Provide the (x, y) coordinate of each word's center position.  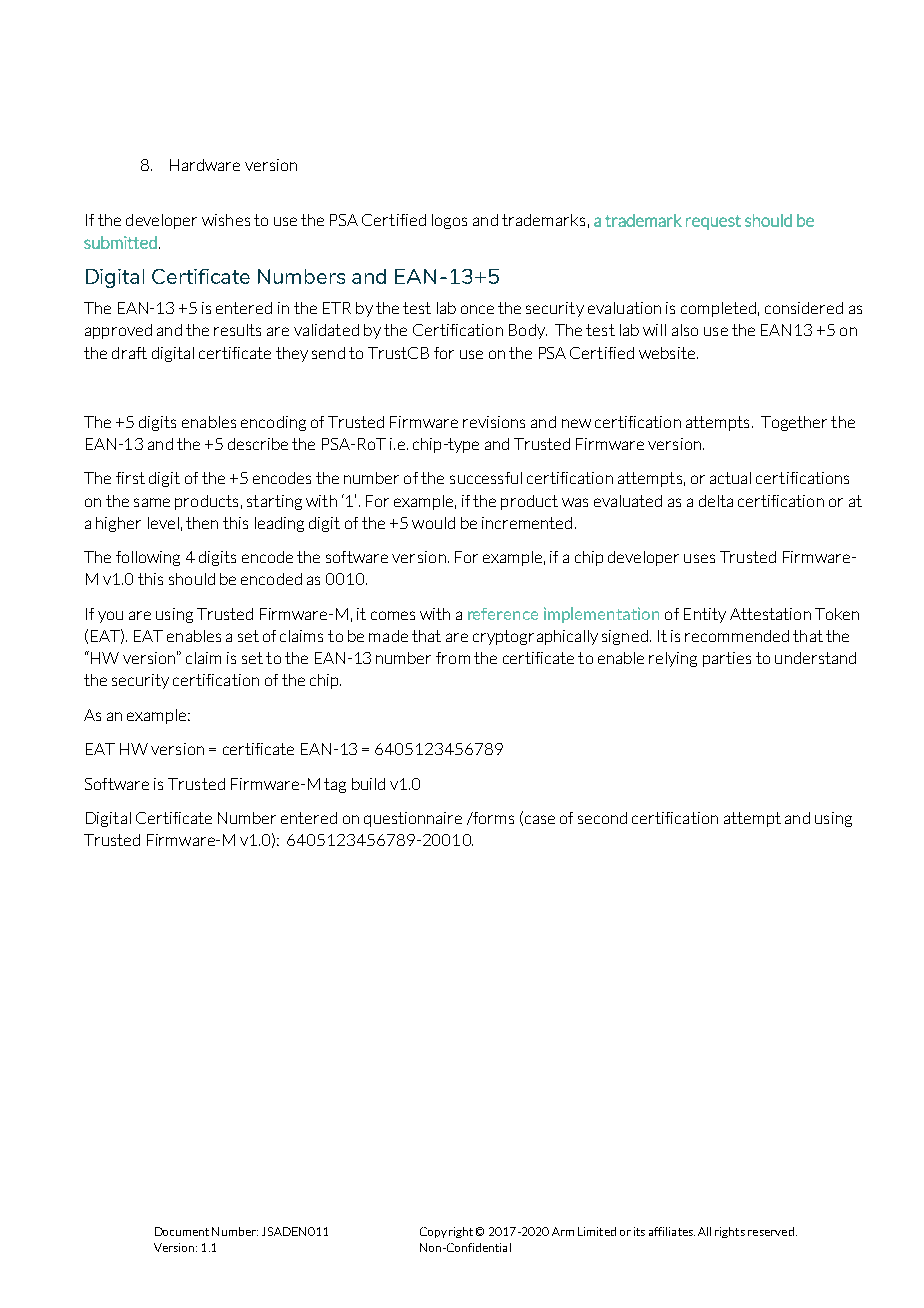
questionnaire (413, 819)
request (713, 222)
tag (335, 785)
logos (449, 221)
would (433, 523)
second (602, 818)
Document (182, 1231)
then (202, 523)
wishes (226, 220)
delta (716, 501)
